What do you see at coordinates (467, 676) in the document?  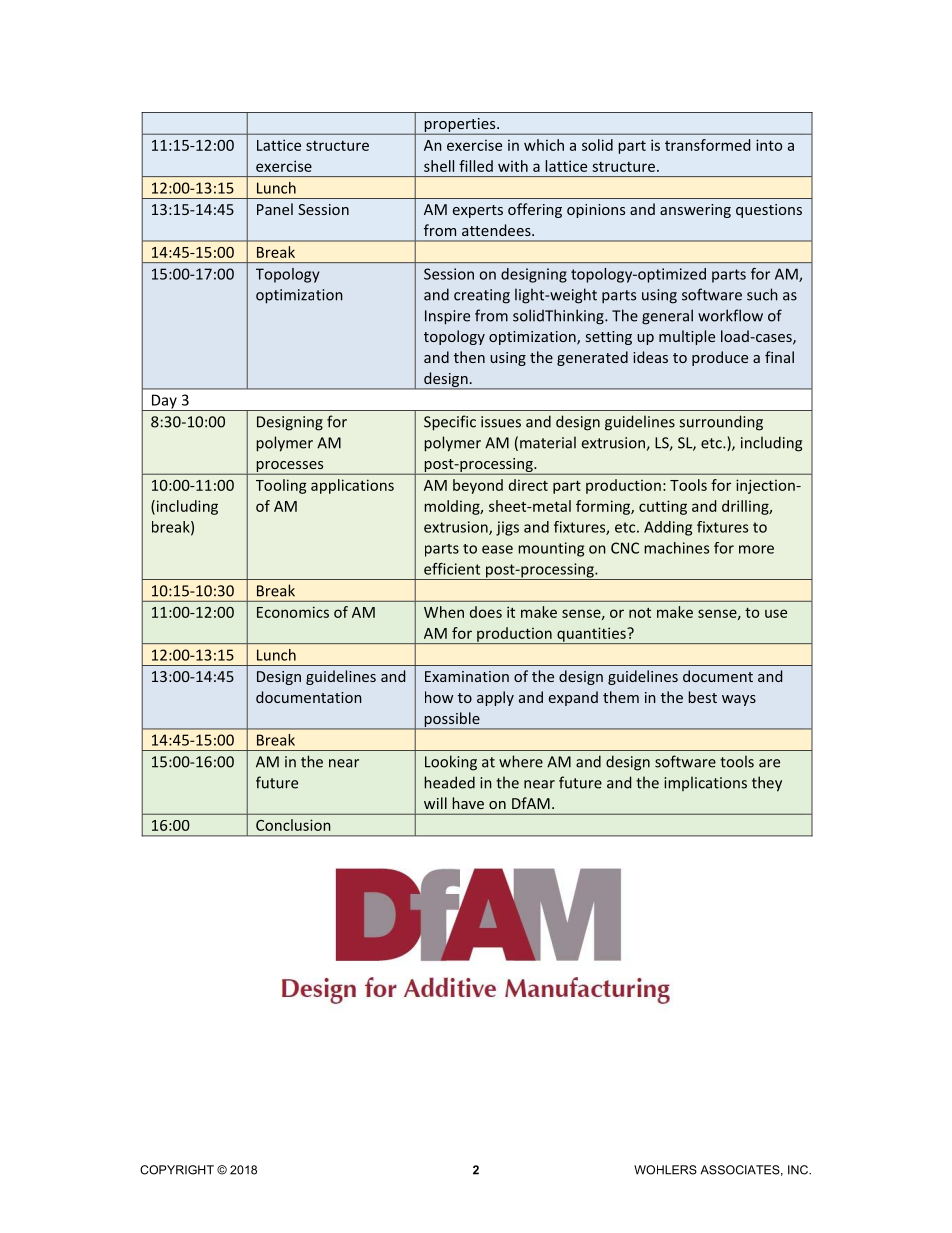 I see `Examination` at bounding box center [467, 676].
